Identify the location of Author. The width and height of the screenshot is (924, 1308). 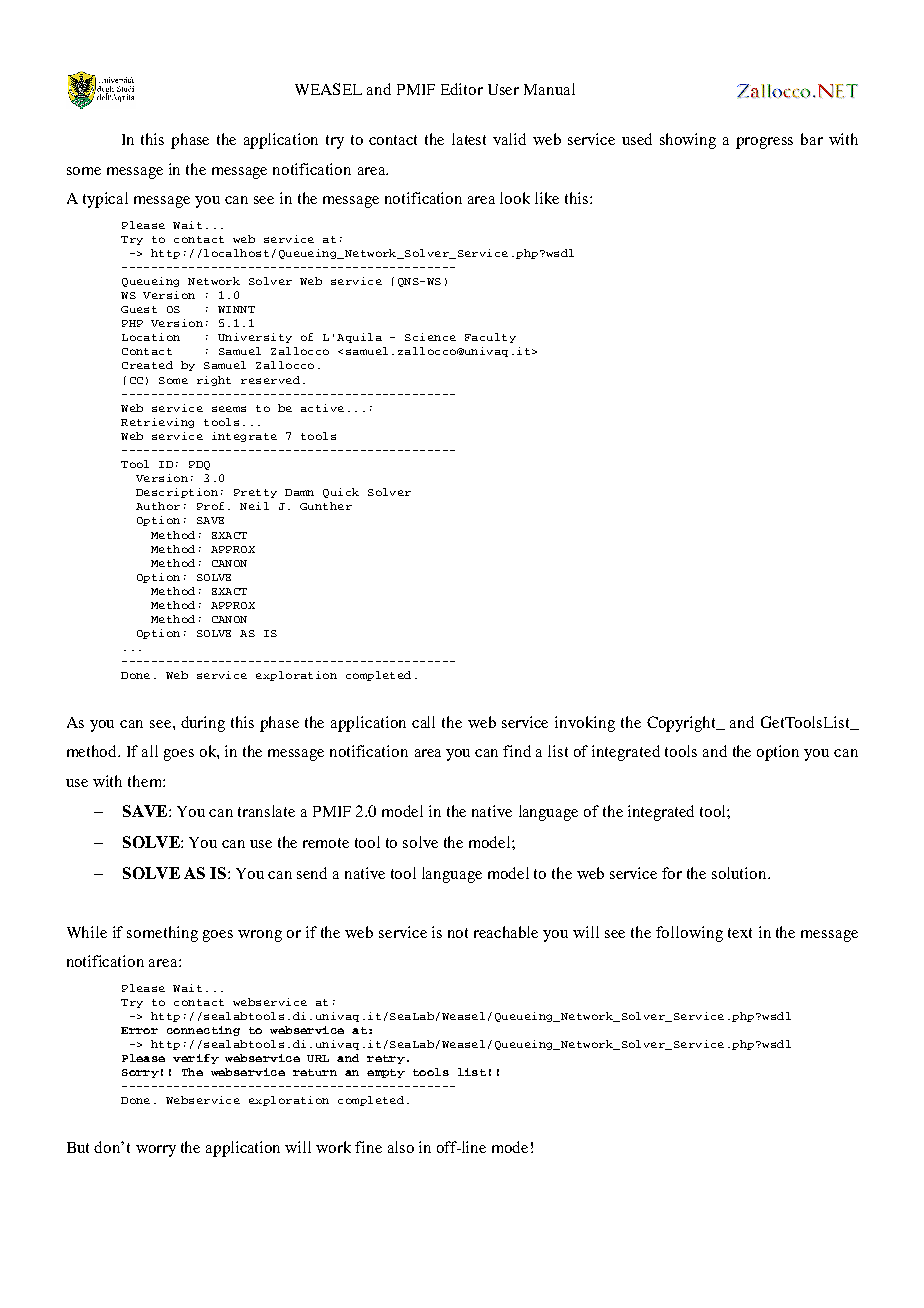
(158, 506).
